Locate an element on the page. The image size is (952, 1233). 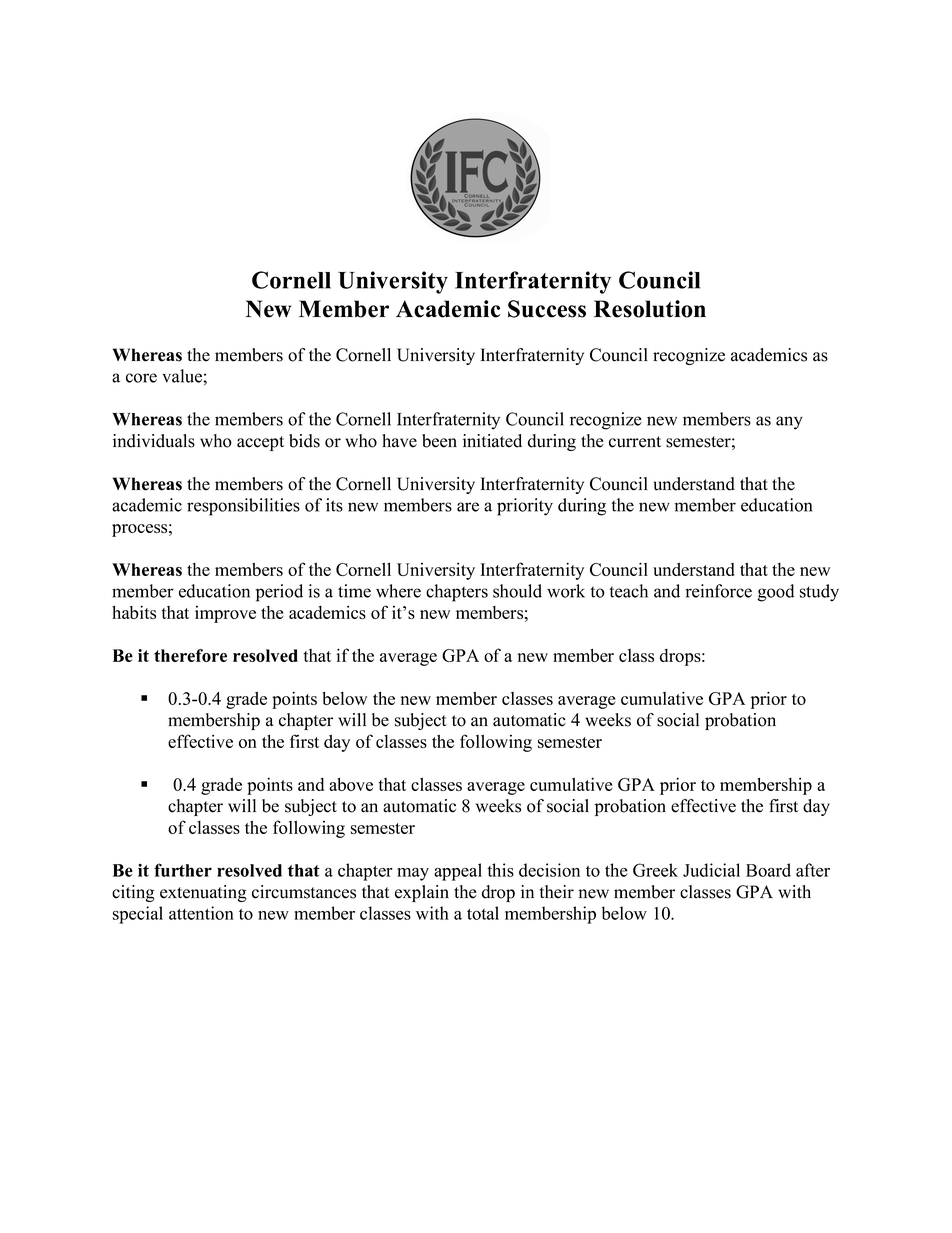
Resolution is located at coordinates (650, 309).
